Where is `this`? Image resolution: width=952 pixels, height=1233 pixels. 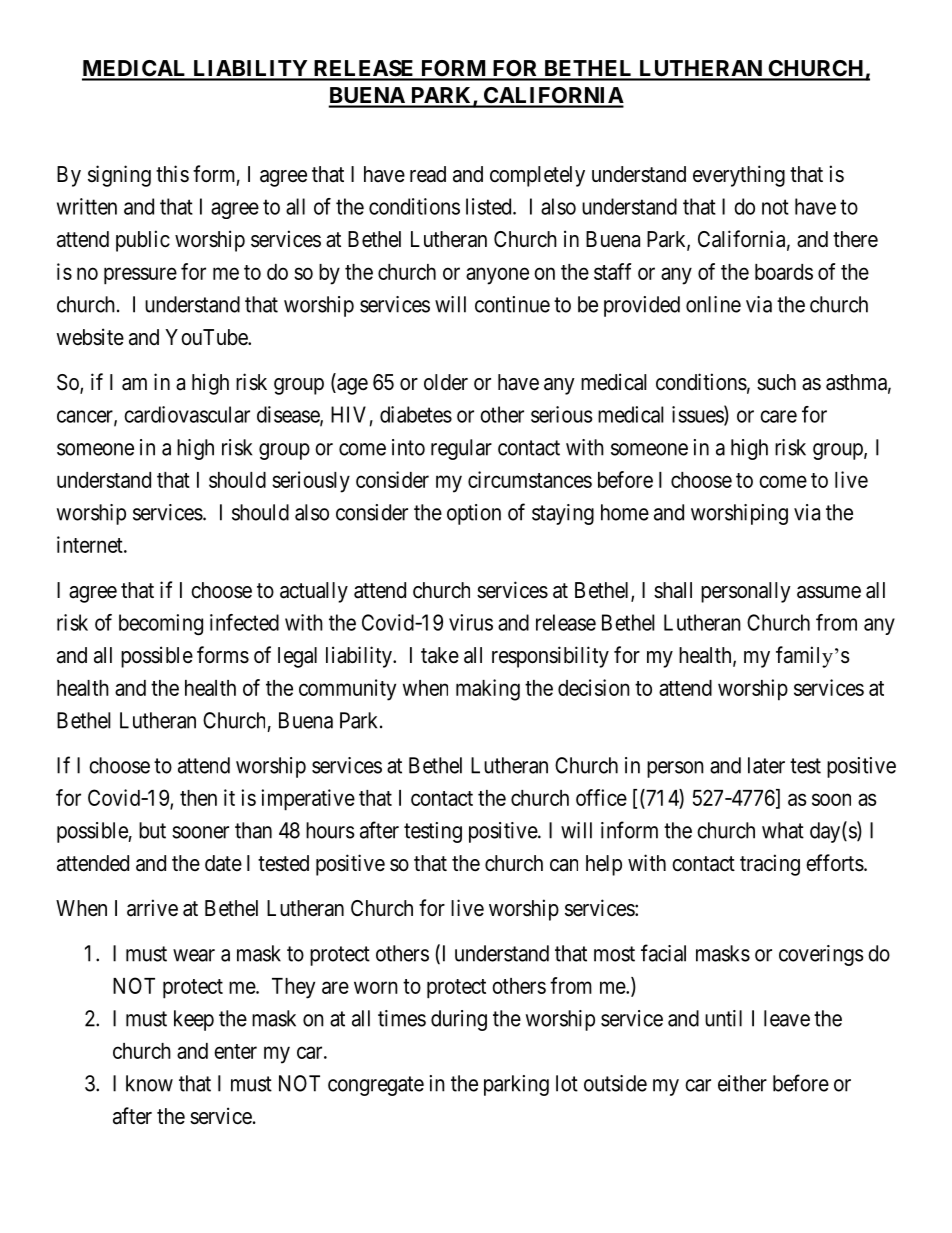
this is located at coordinates (172, 174).
